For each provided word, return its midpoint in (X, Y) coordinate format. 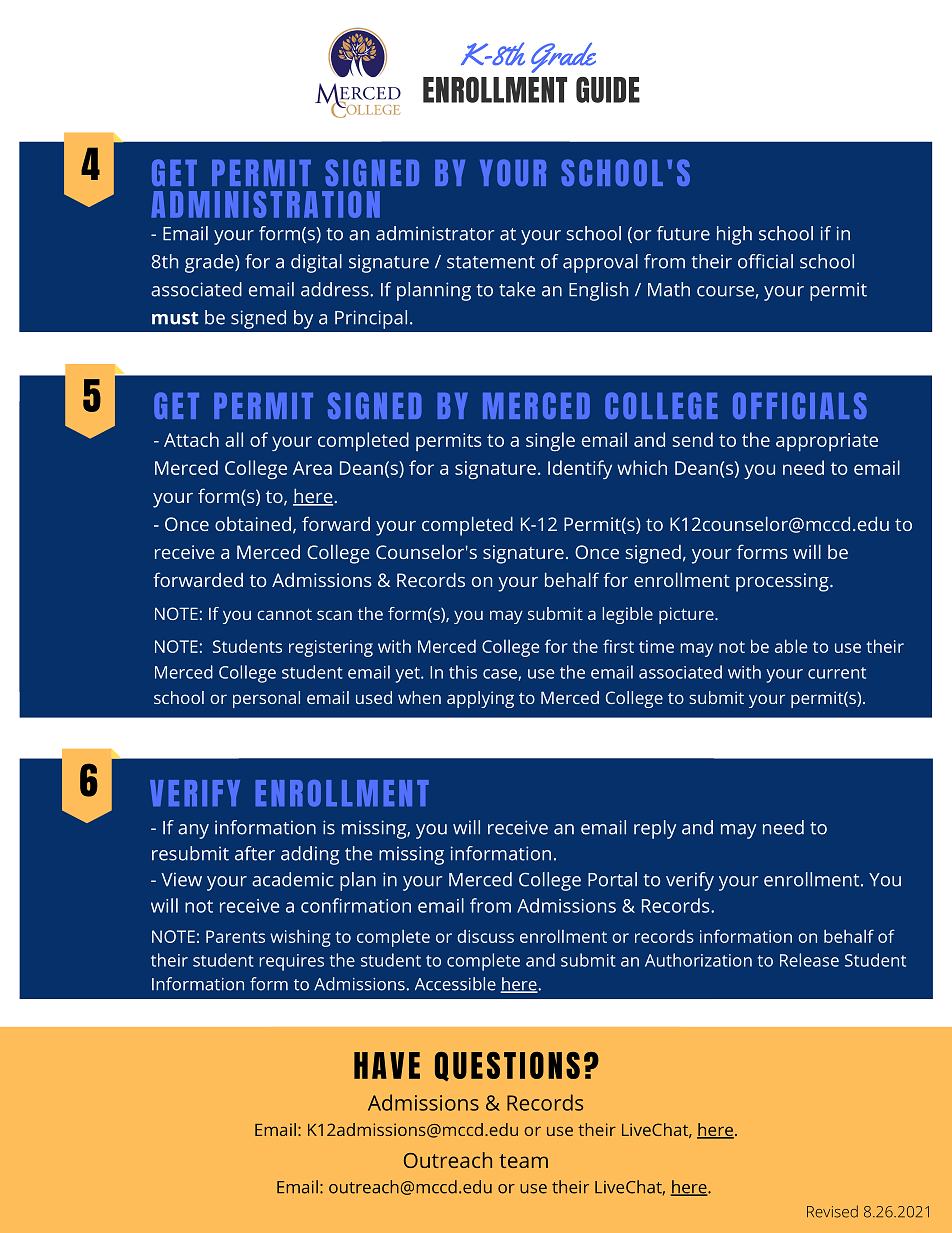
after (255, 853)
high (734, 235)
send (692, 439)
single (550, 441)
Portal (612, 879)
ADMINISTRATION (265, 204)
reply (655, 829)
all (234, 439)
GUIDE (608, 90)
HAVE (387, 1065)
